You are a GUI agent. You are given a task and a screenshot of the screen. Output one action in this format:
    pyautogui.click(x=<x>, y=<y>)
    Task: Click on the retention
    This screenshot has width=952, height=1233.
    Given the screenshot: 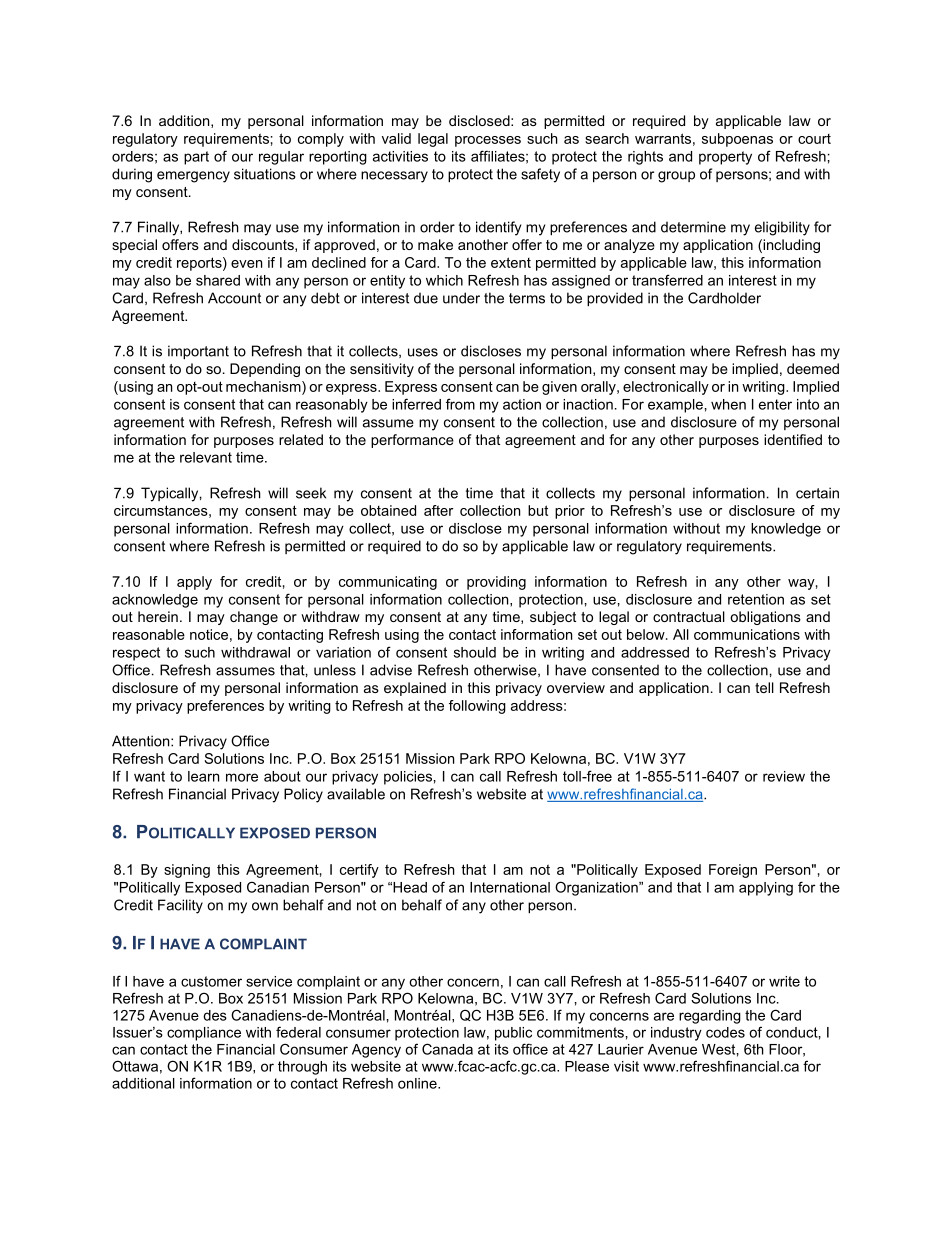 What is the action you would take?
    pyautogui.click(x=756, y=599)
